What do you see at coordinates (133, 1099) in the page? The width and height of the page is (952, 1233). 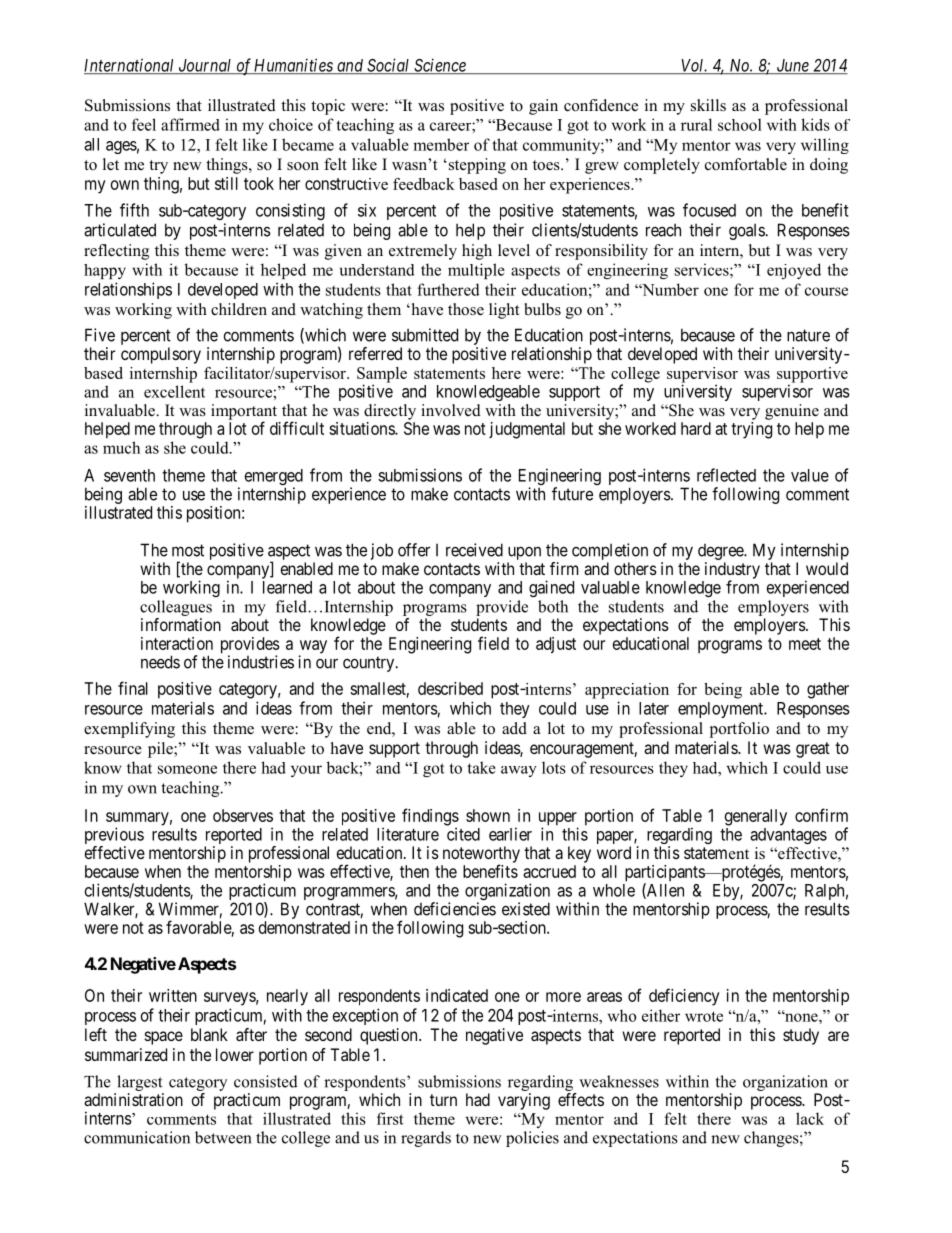 I see `administration` at bounding box center [133, 1099].
